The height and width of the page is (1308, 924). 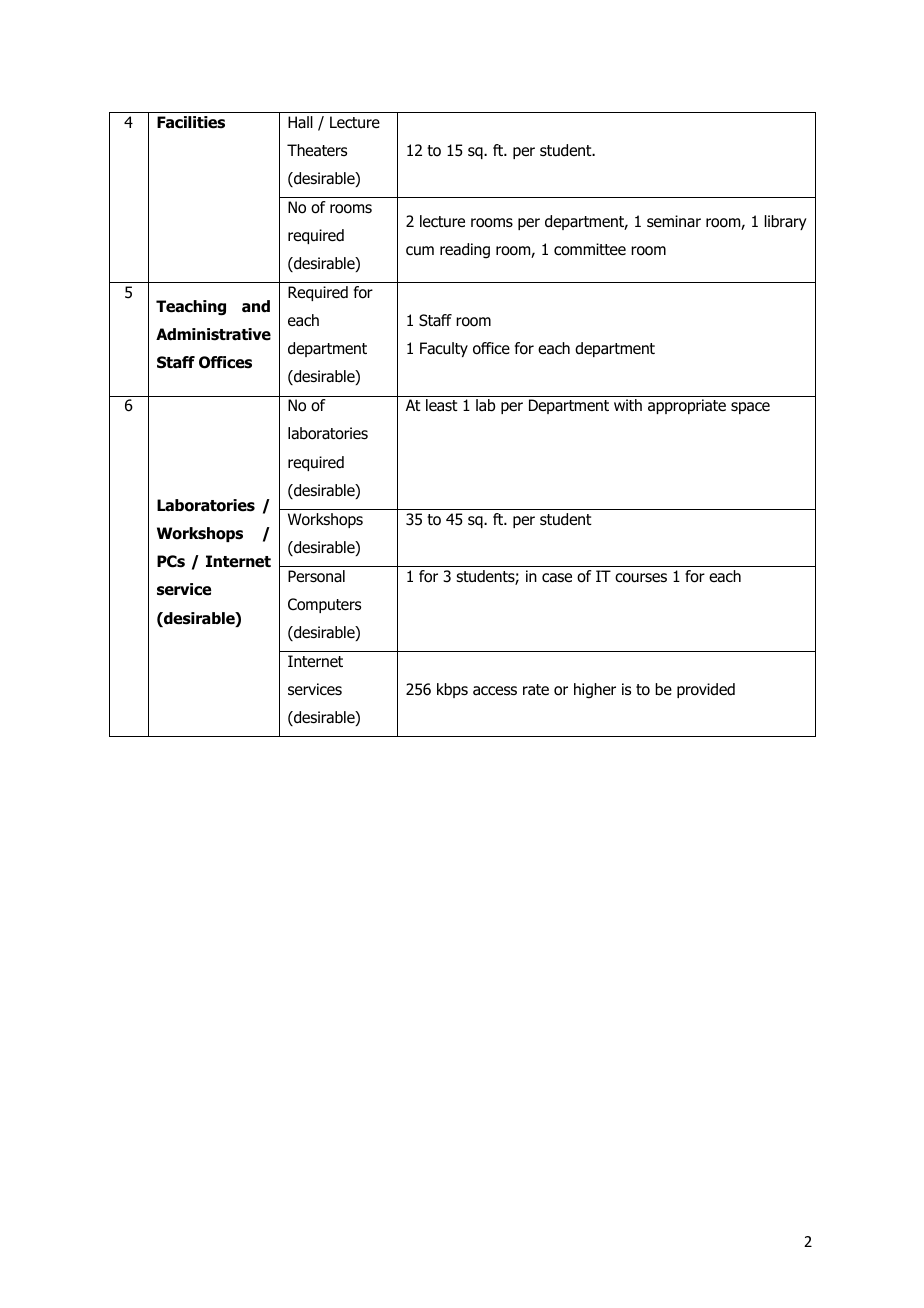 What do you see at coordinates (317, 150) in the page?
I see `Theaters` at bounding box center [317, 150].
